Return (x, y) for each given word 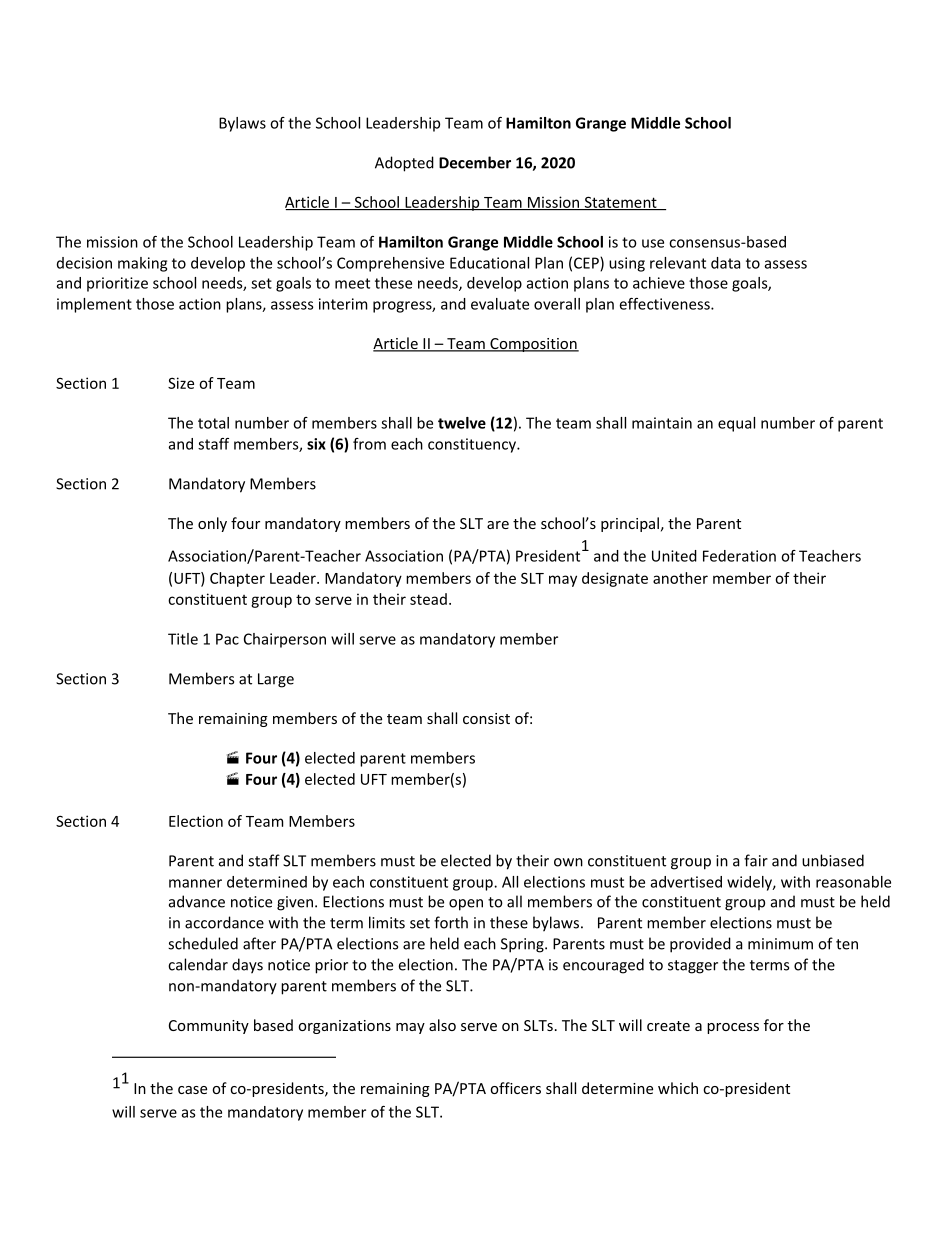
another (680, 578)
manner (195, 883)
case (192, 1090)
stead (428, 599)
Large (276, 680)
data (725, 263)
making (142, 264)
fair (756, 860)
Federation (739, 556)
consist (486, 718)
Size (181, 383)
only (212, 524)
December (475, 162)
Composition (533, 345)
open (466, 905)
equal (736, 424)
